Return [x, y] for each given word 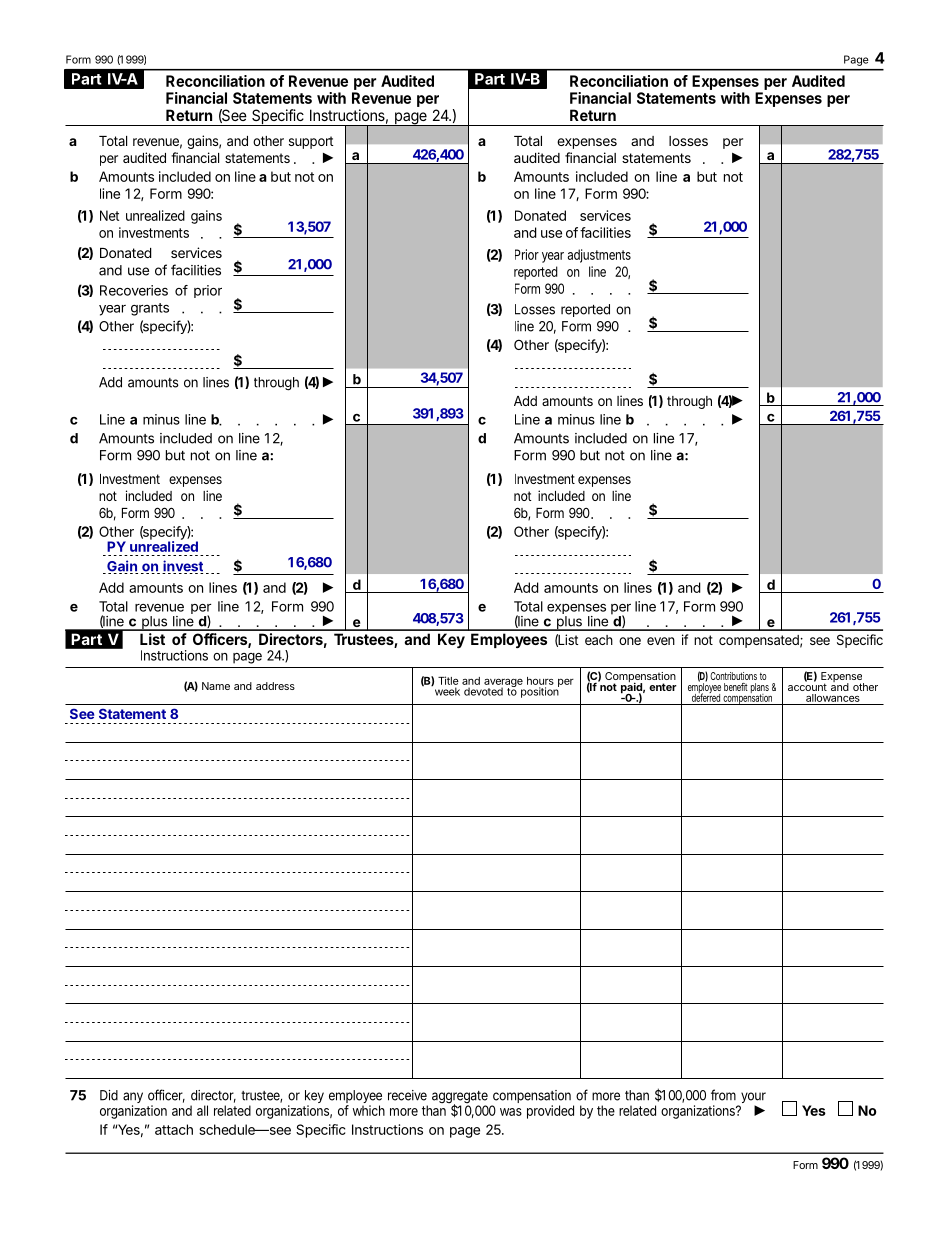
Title [448, 680]
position [540, 691]
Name [216, 686]
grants [150, 309]
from [723, 1095]
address [275, 686]
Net [109, 215]
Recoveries [134, 290]
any [133, 1099]
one [630, 641]
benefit [736, 687]
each [599, 640]
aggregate [460, 1098]
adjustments [599, 256]
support [311, 142]
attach [174, 1129]
